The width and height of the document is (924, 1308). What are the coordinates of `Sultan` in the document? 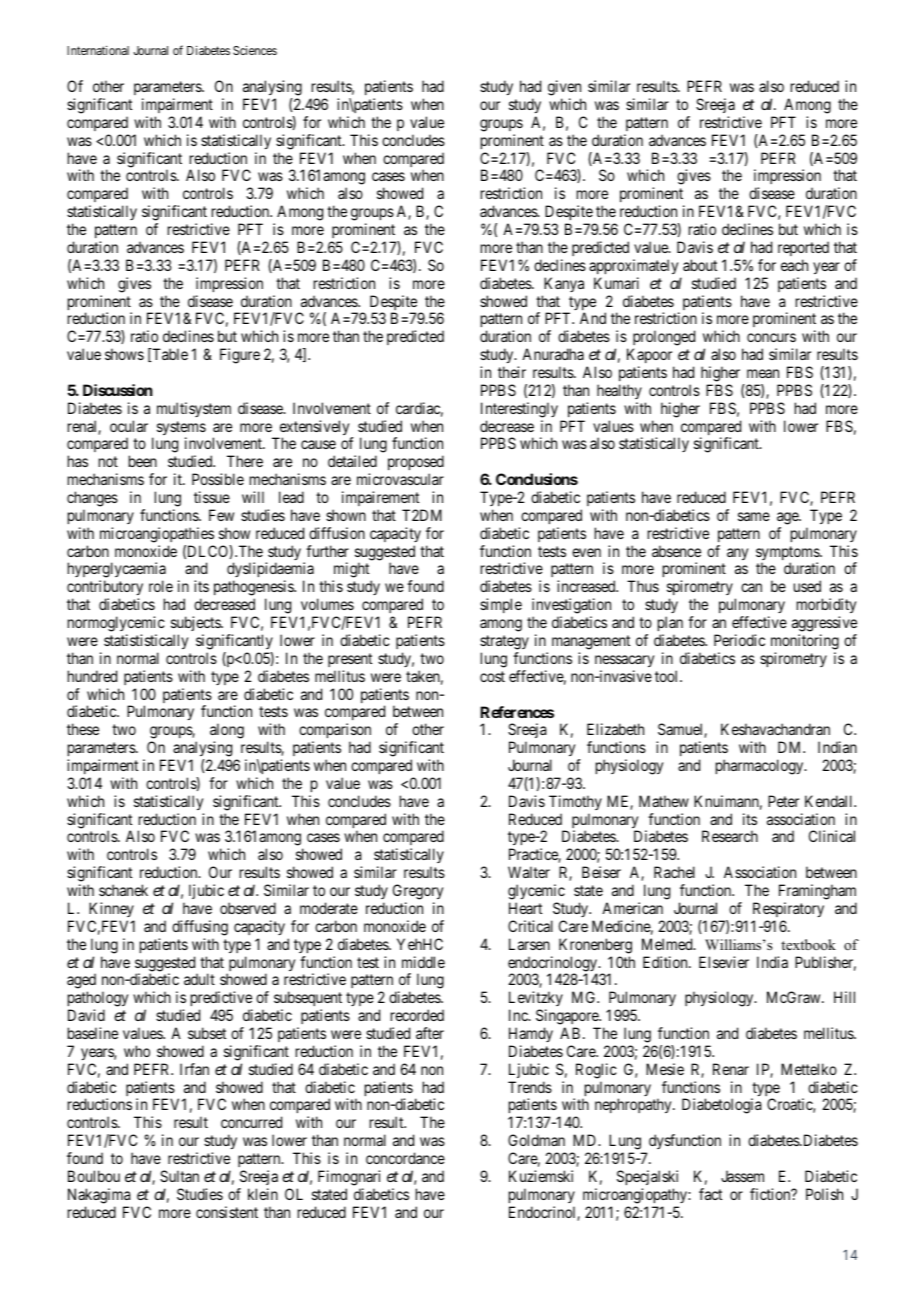 It's located at (179, 1176).
